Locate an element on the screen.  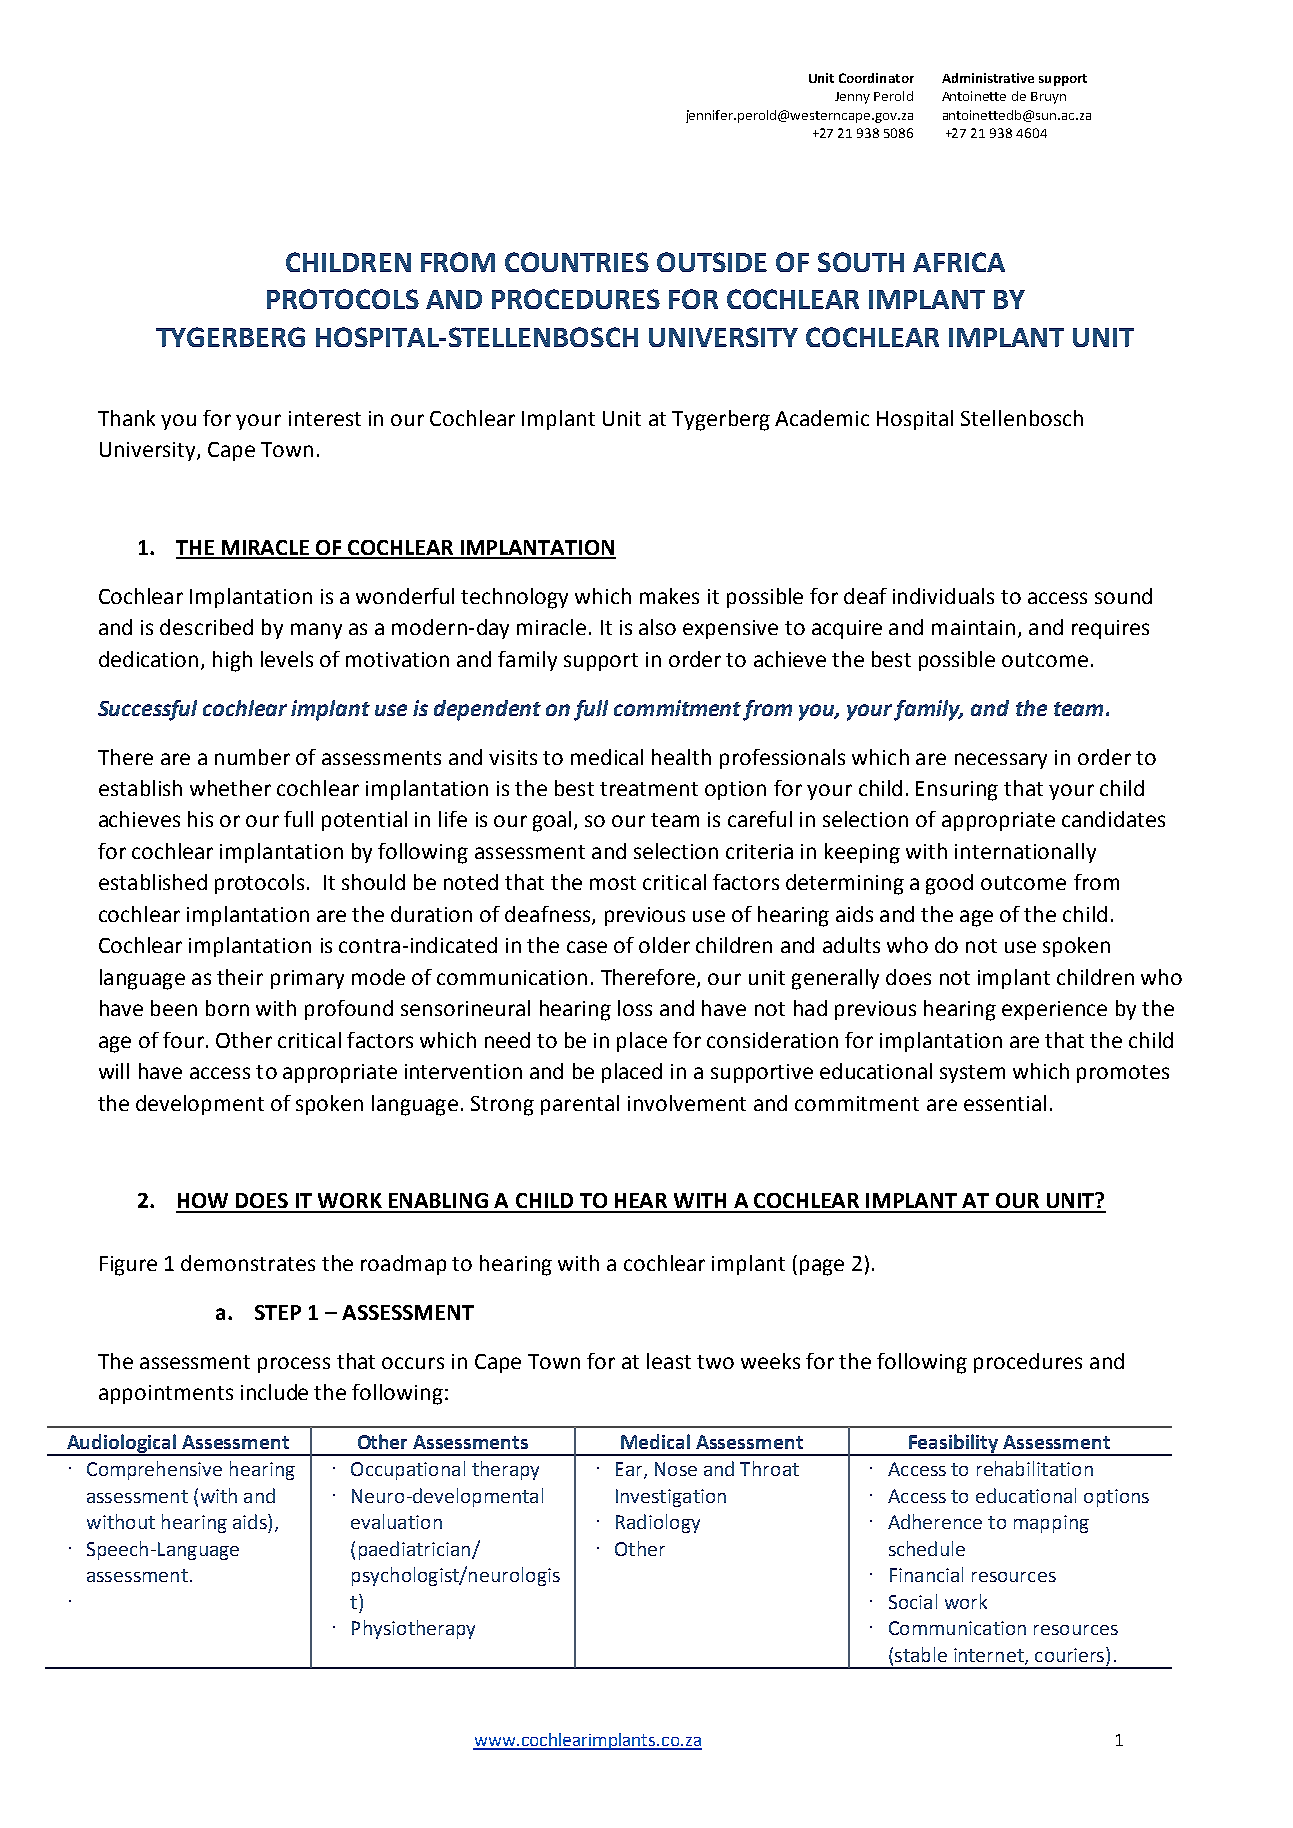
his is located at coordinates (200, 819).
